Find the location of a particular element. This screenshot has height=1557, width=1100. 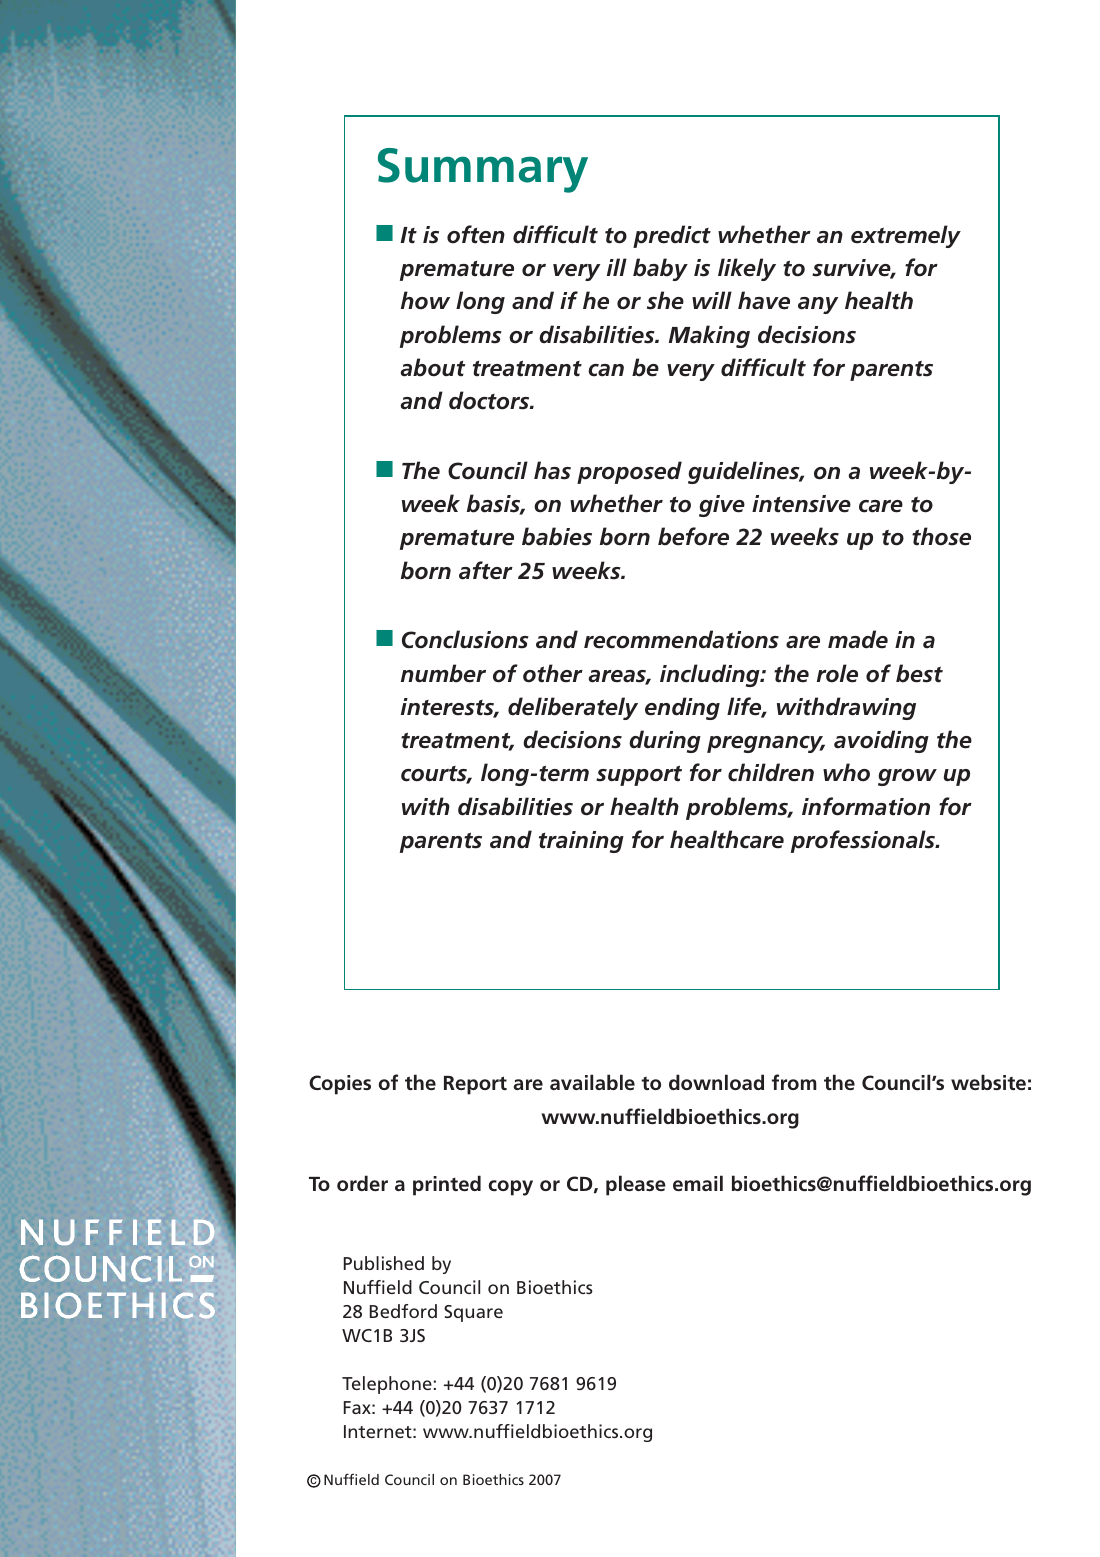

available is located at coordinates (592, 1082).
